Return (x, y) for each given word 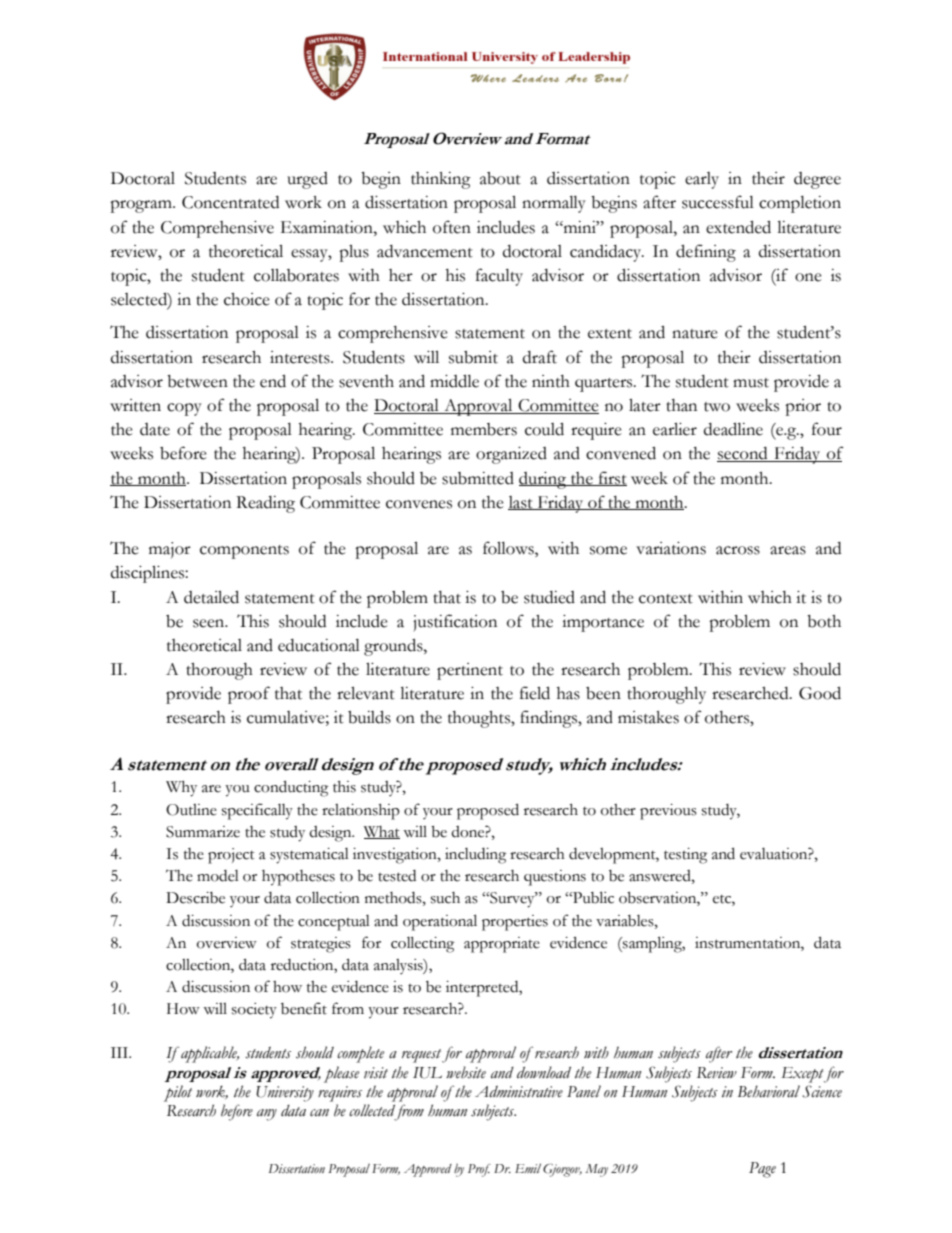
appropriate (502, 945)
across (738, 550)
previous (668, 812)
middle (454, 381)
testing (685, 856)
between (197, 381)
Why (181, 789)
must (751, 383)
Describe (195, 898)
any (267, 1115)
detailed (211, 597)
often (452, 227)
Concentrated (230, 202)
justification (455, 623)
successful (718, 202)
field (535, 693)
